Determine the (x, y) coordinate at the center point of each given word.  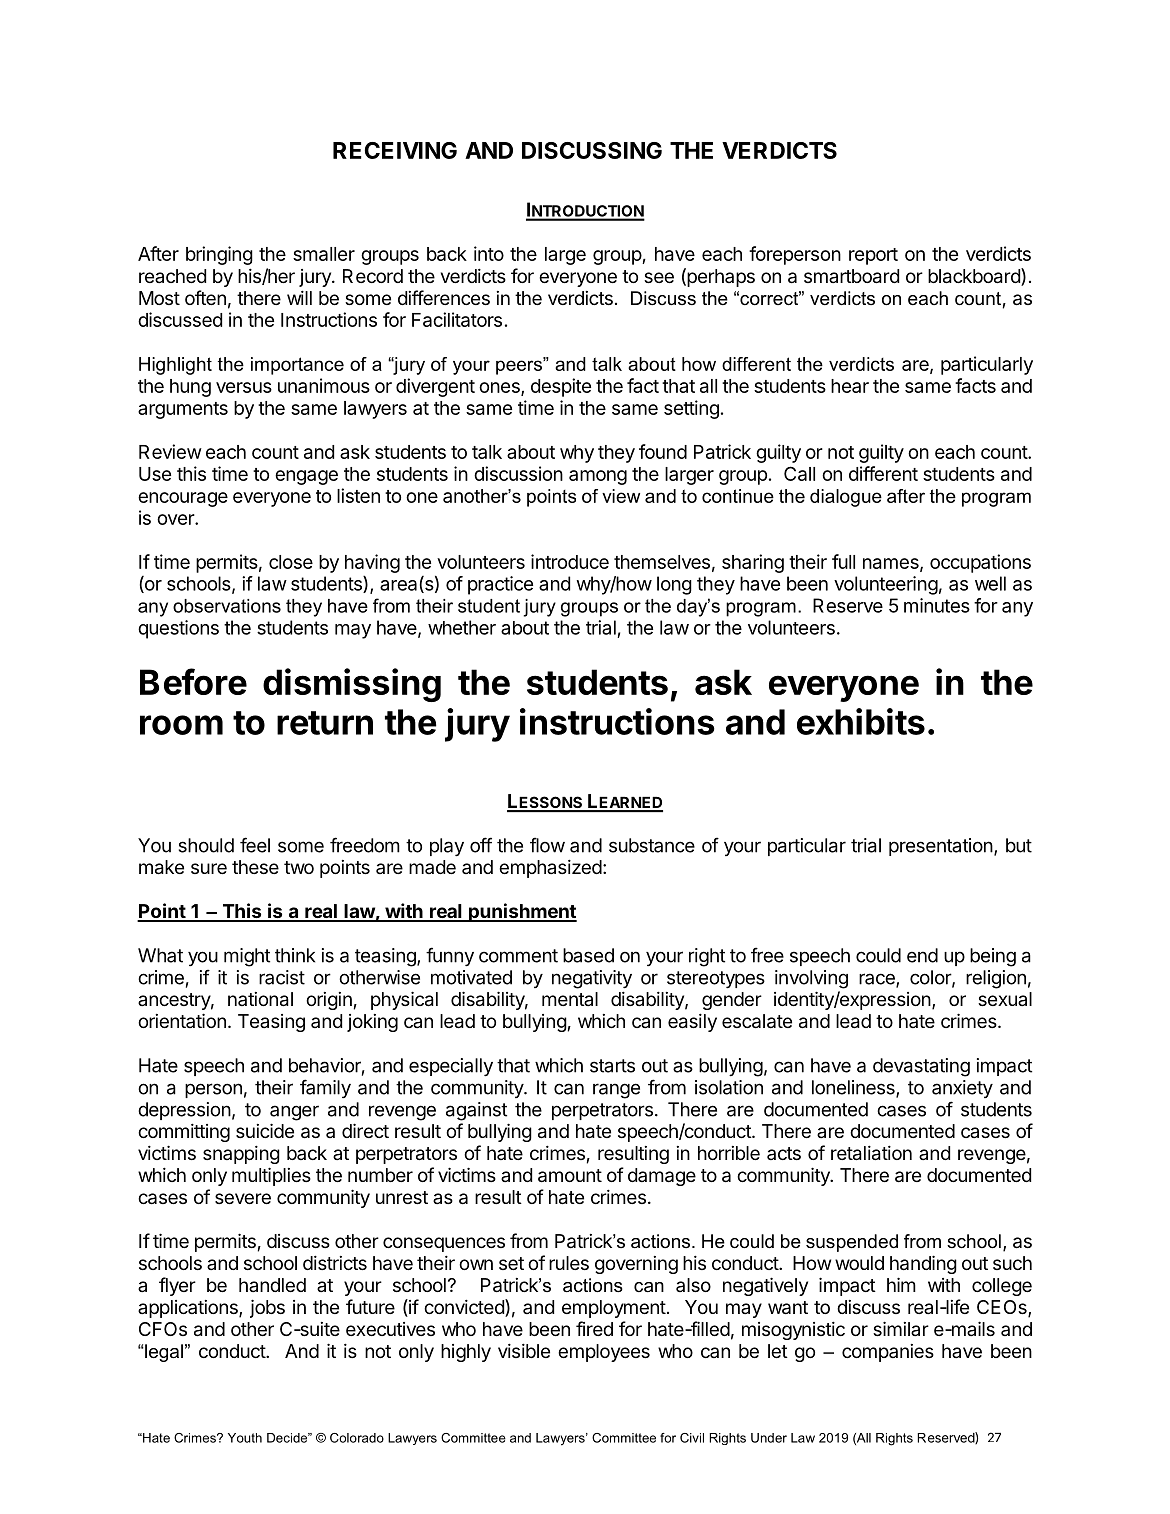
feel (255, 845)
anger (294, 1113)
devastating (921, 1067)
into (489, 253)
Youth (245, 1438)
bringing (219, 255)
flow (547, 845)
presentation (941, 847)
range (616, 1091)
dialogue (846, 498)
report (873, 256)
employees (604, 1353)
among (598, 477)
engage (306, 477)
